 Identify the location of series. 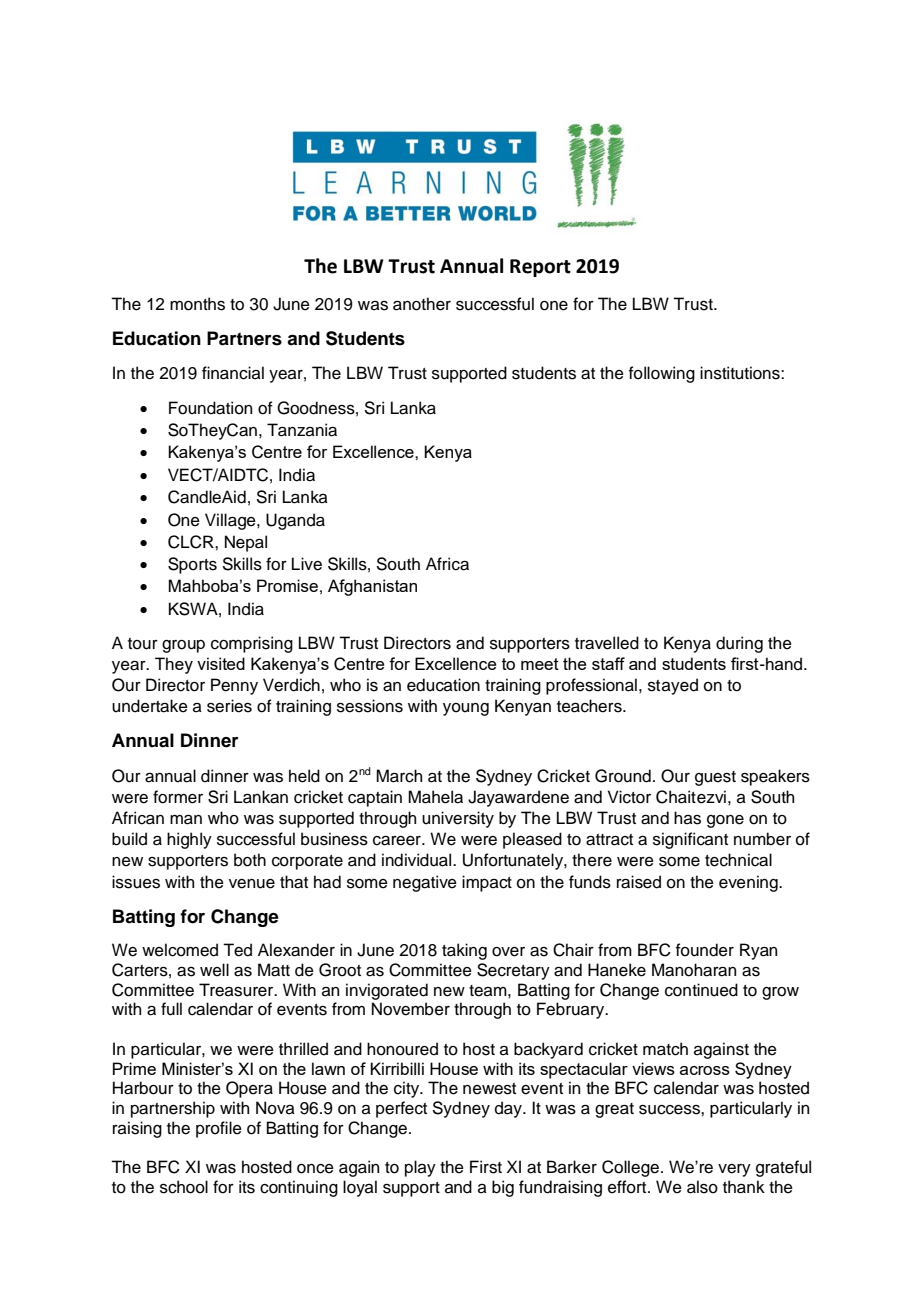
(229, 706).
